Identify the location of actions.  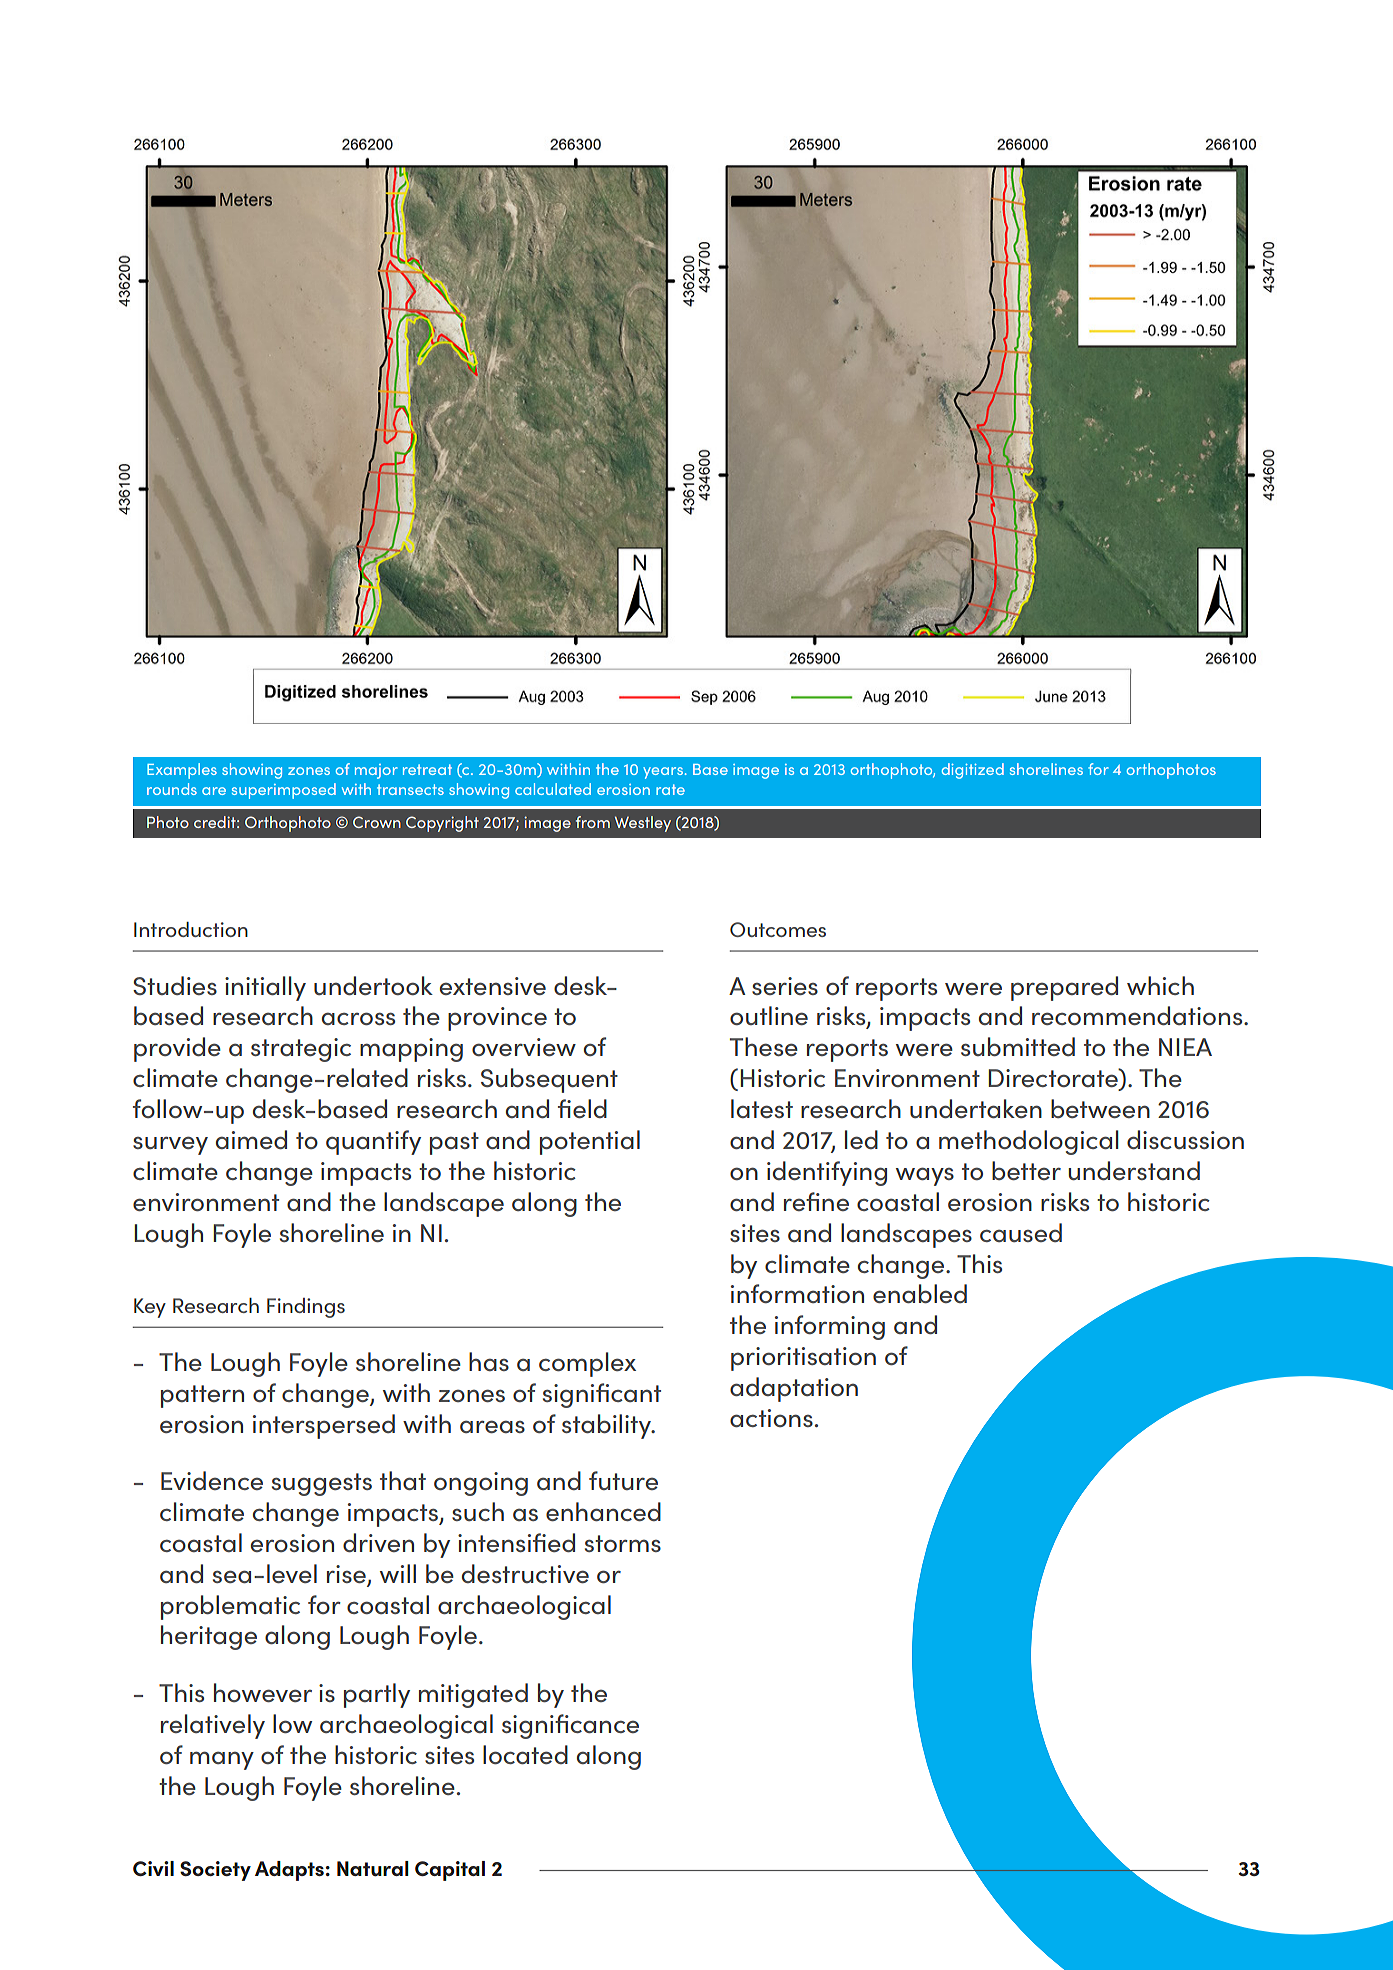
(771, 1418).
